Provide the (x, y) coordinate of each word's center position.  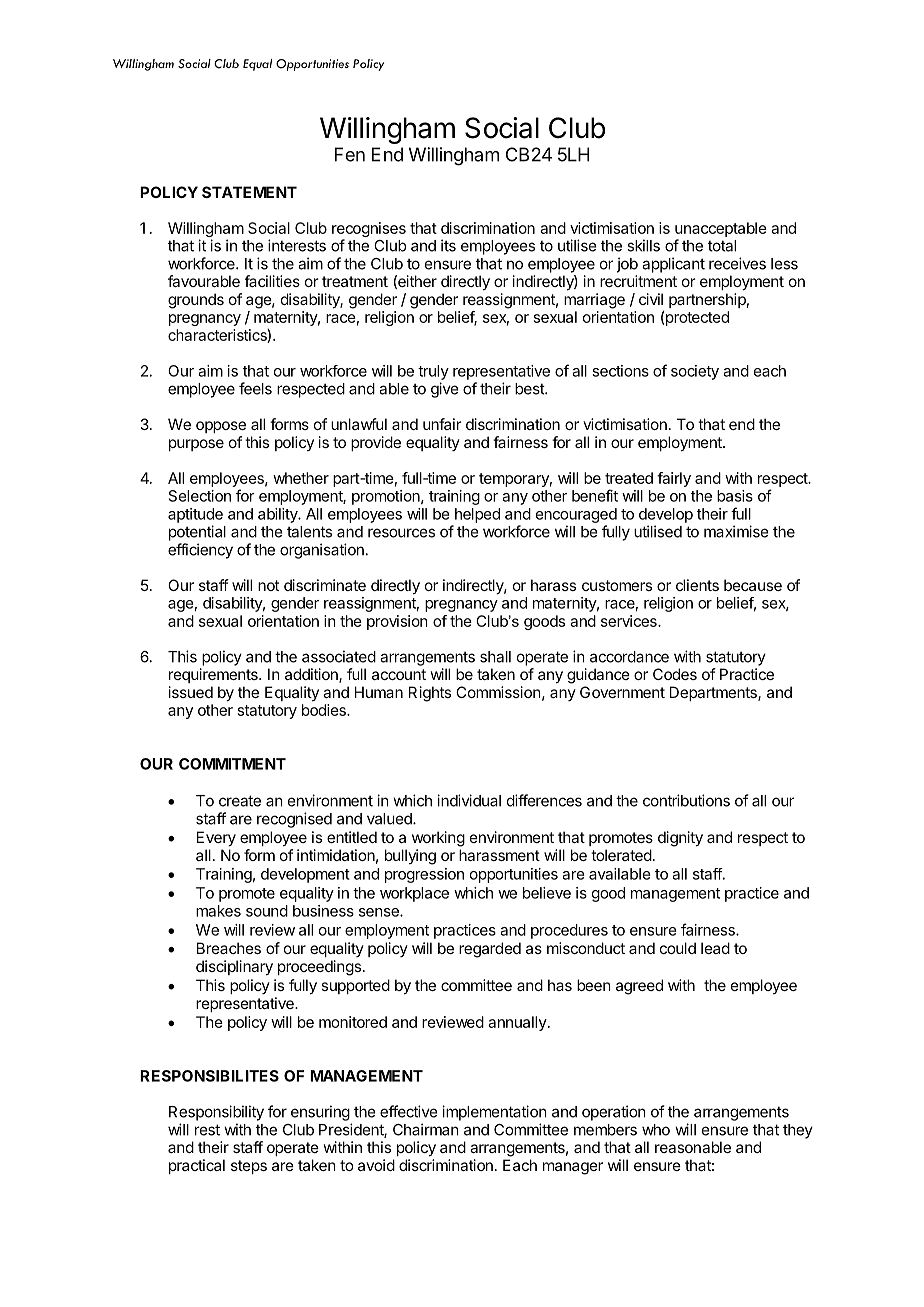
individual (469, 800)
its (448, 245)
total (722, 246)
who (656, 1130)
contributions (686, 800)
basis (735, 496)
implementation (494, 1113)
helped (477, 515)
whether (301, 478)
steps (249, 1167)
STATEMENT (249, 192)
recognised (294, 820)
